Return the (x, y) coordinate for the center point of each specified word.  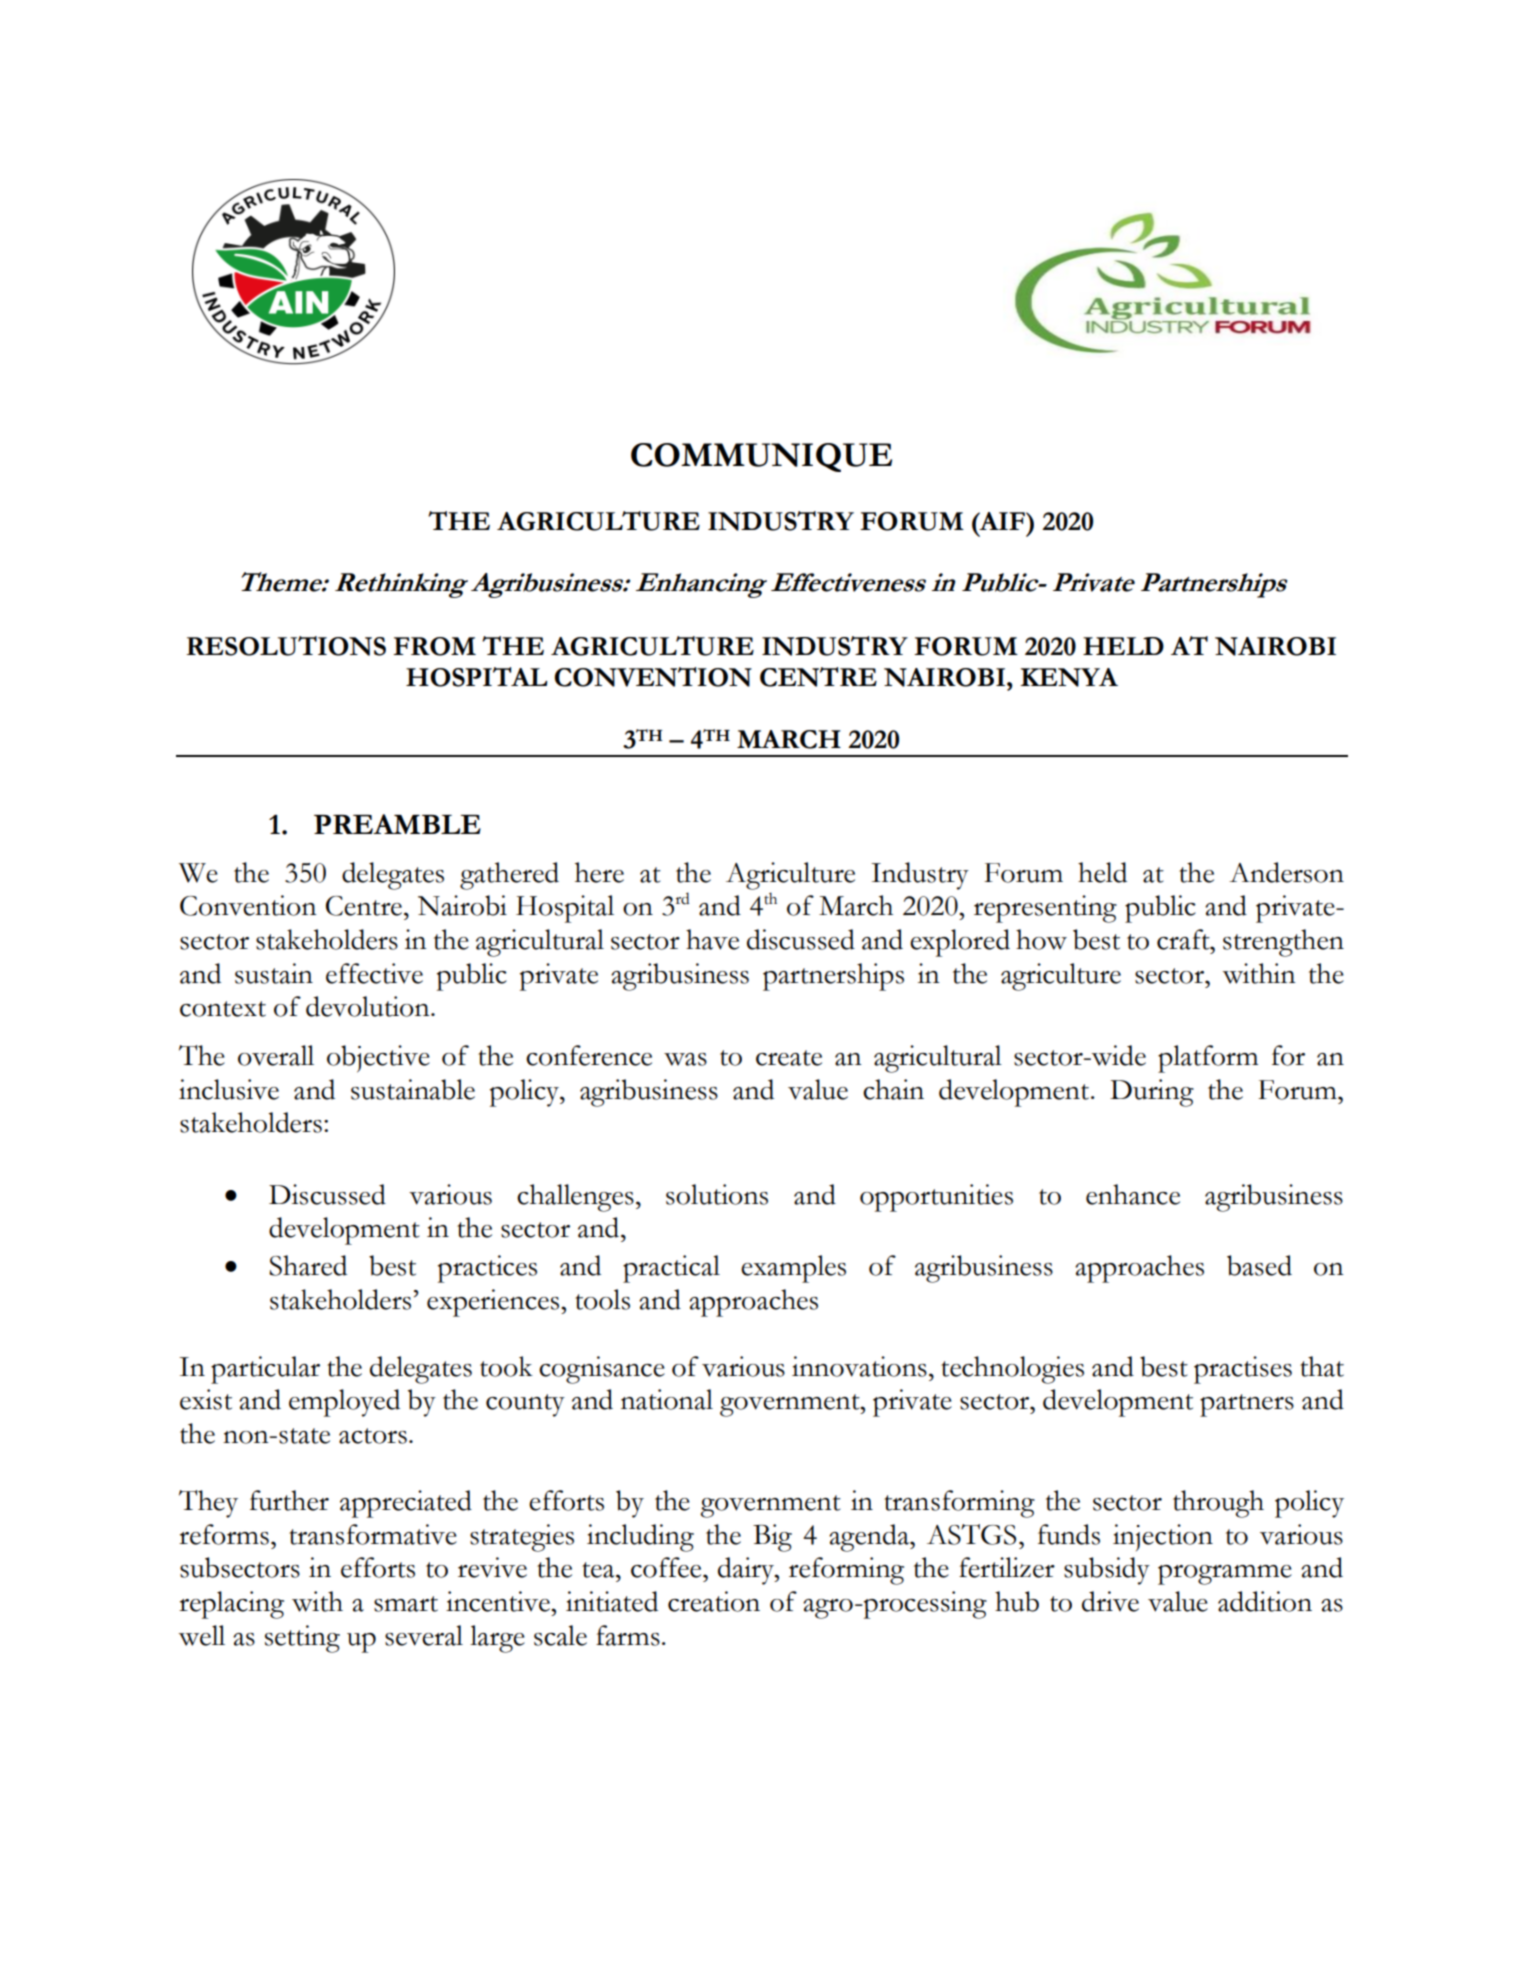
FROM (434, 646)
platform (1208, 1059)
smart (406, 1604)
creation (714, 1601)
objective (378, 1059)
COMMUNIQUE (761, 457)
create (789, 1058)
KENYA (1069, 677)
